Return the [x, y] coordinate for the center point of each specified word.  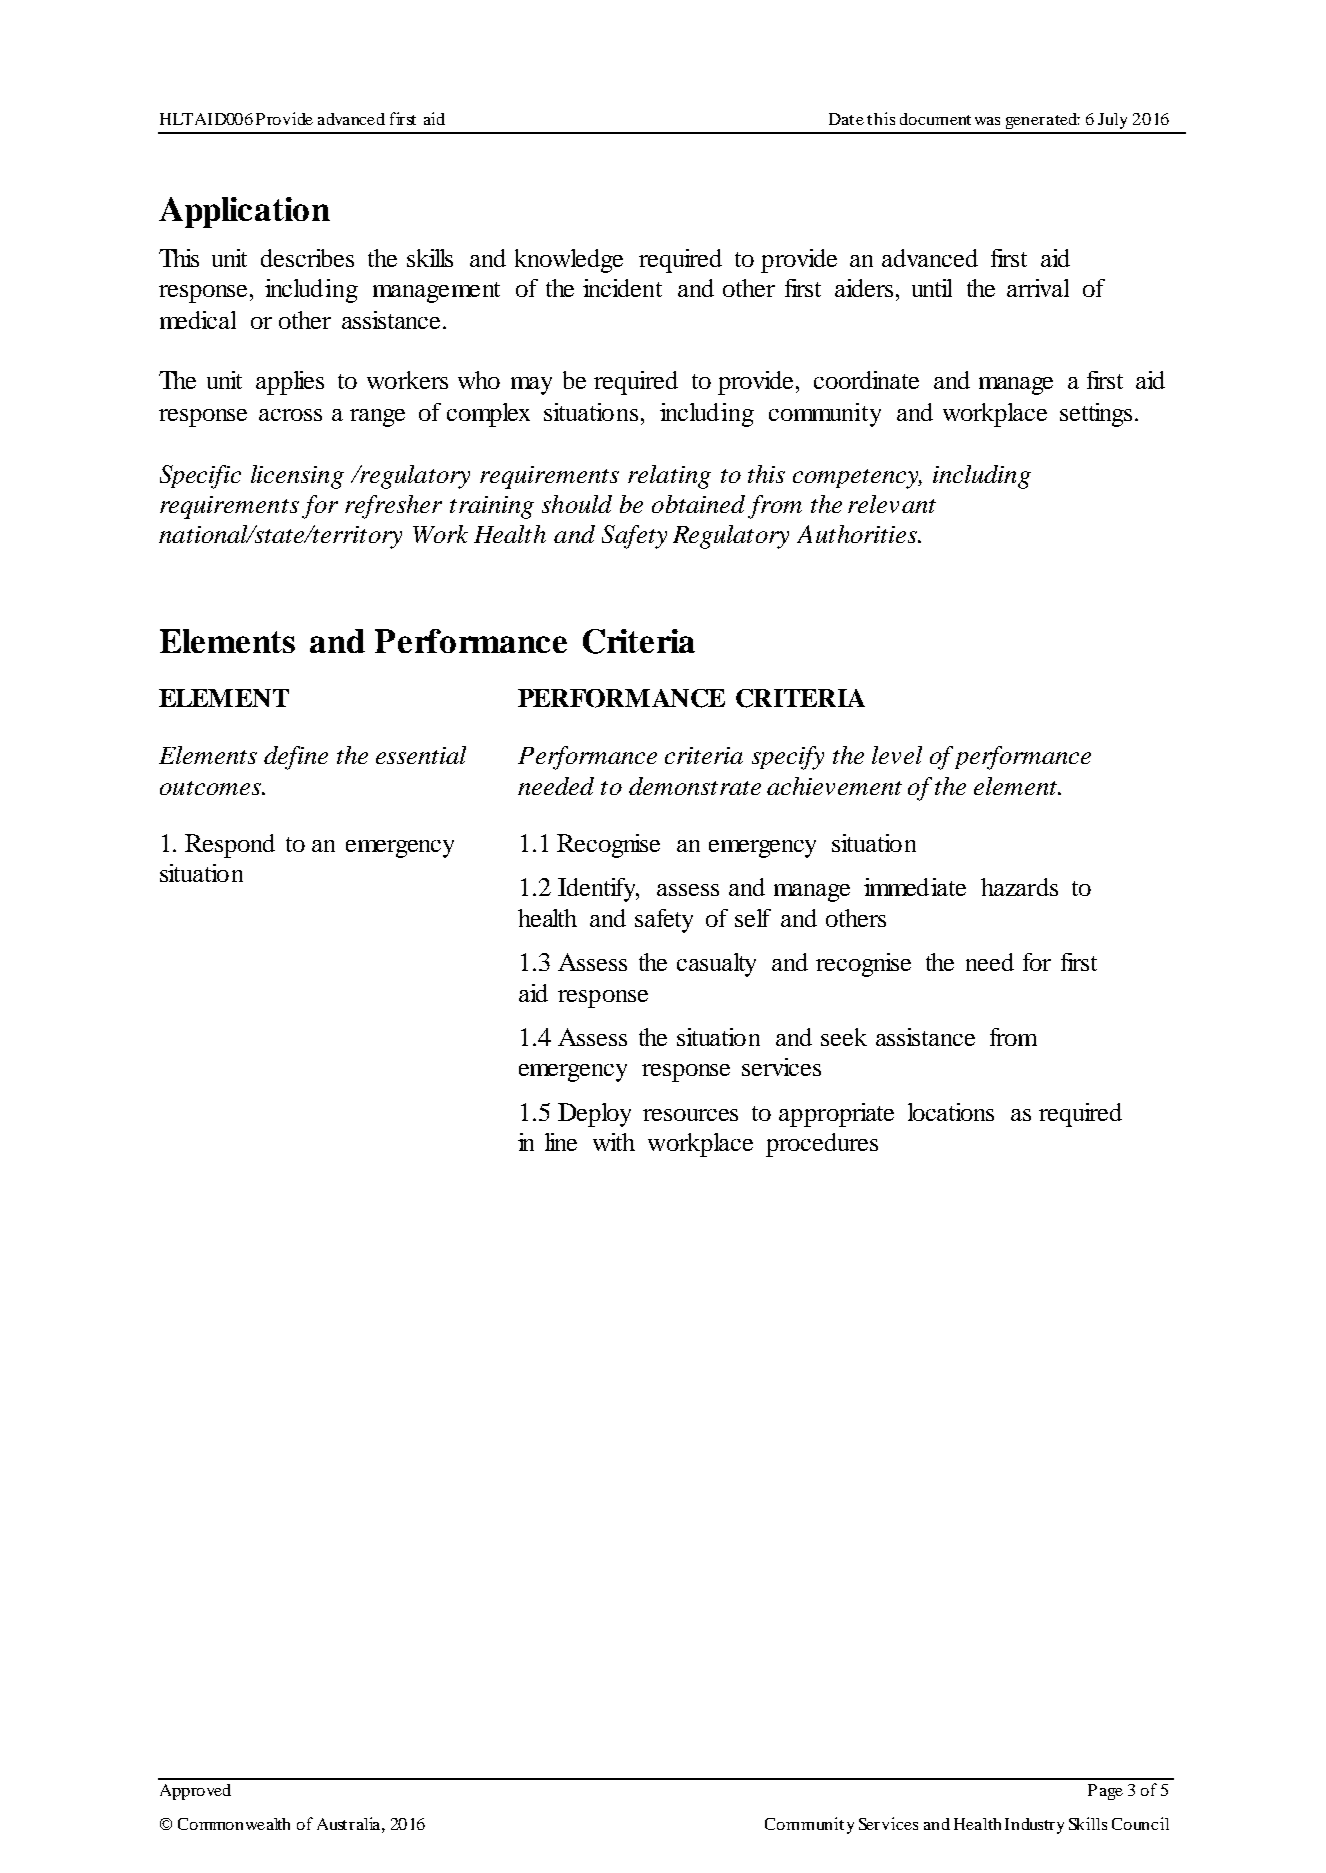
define [296, 758]
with [614, 1142]
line [561, 1142]
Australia [350, 1823]
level [897, 755]
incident [622, 288]
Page [1105, 1792]
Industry [1034, 1826]
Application [244, 212]
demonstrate [695, 786]
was [987, 121]
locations [951, 1112]
